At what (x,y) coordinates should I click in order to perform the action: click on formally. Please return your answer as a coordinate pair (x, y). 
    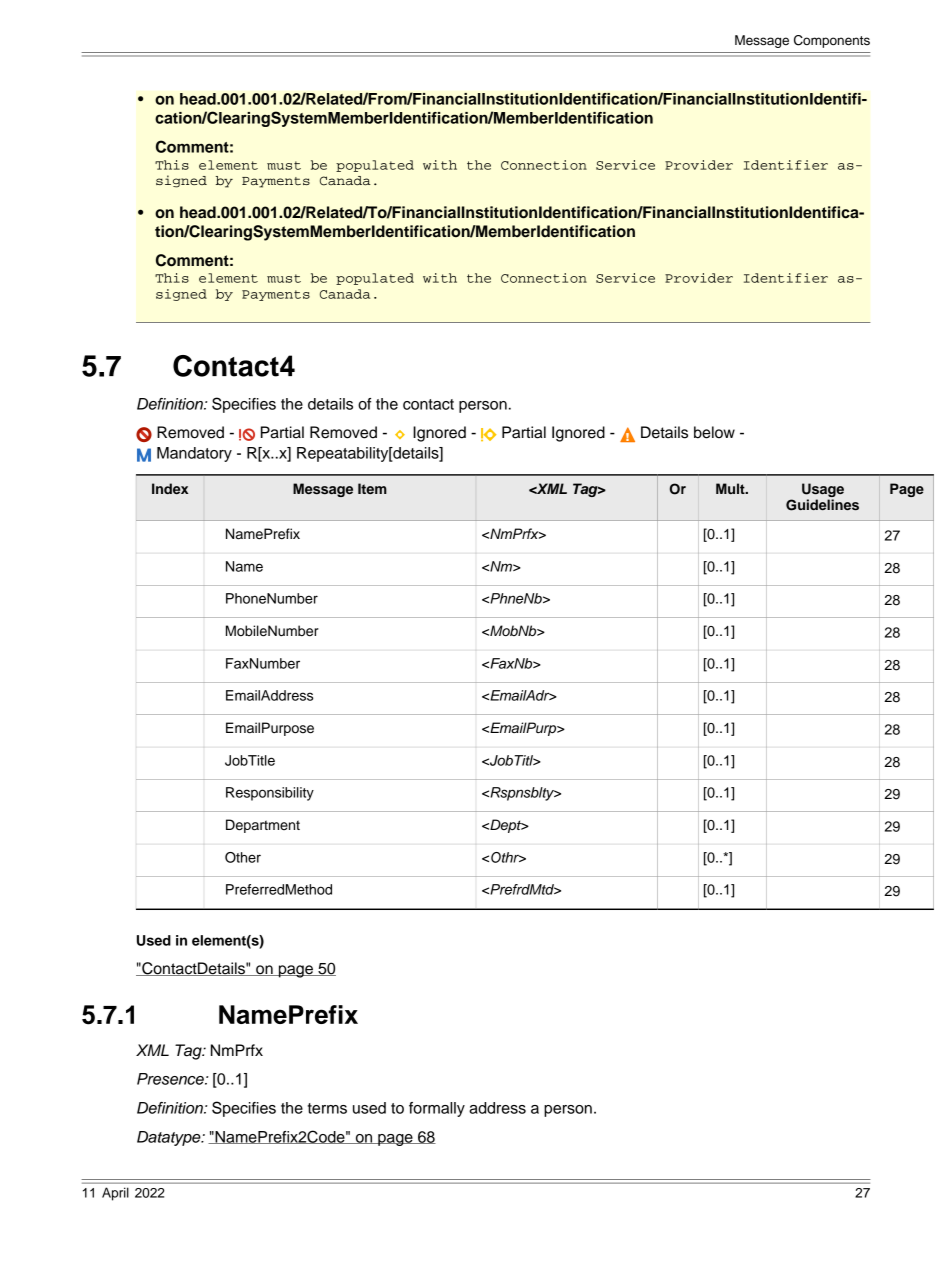
    Looking at the image, I should click on (437, 1109).
